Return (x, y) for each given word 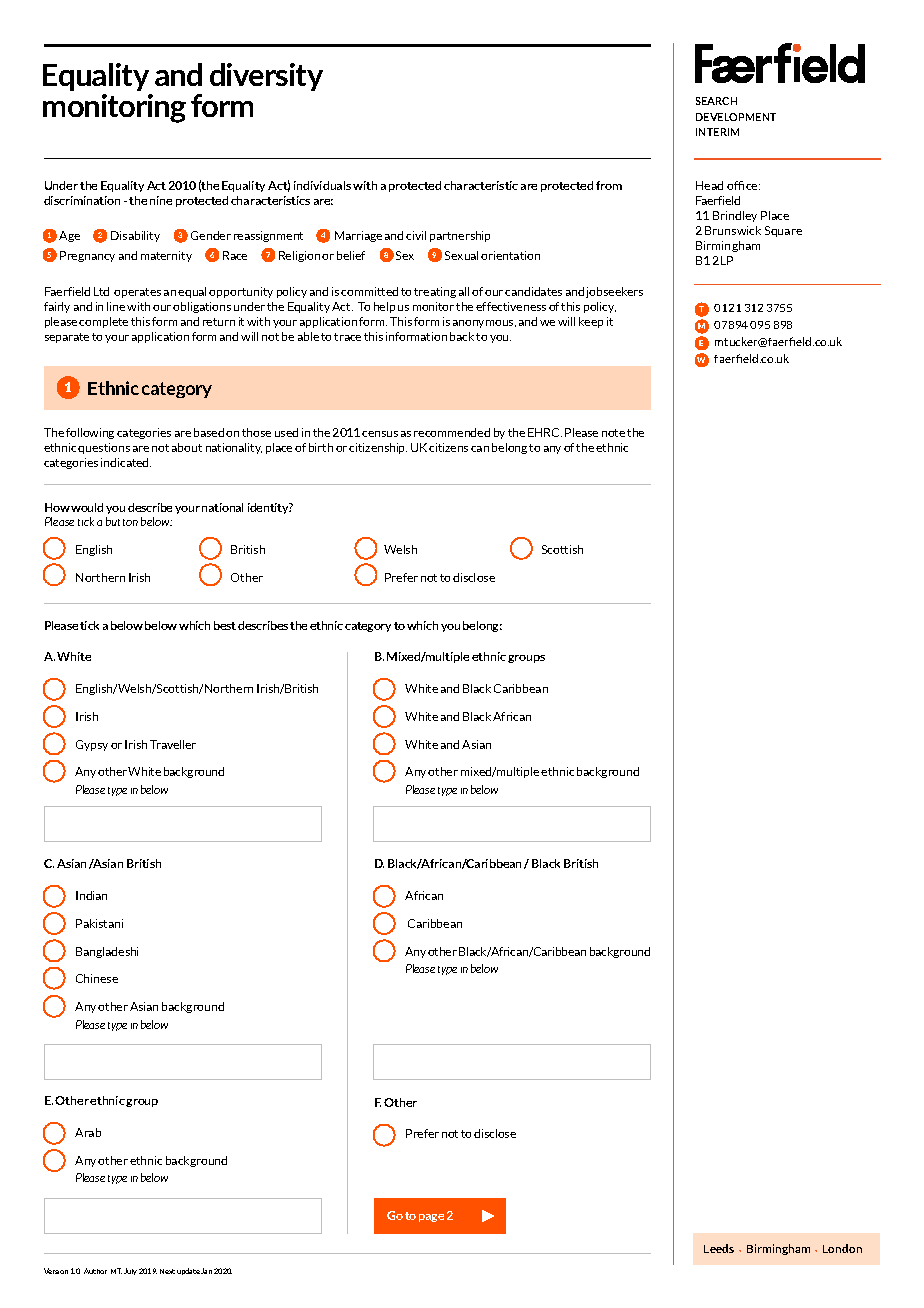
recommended (452, 432)
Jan (206, 1271)
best (225, 625)
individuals (322, 185)
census (380, 434)
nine (161, 200)
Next (167, 1271)
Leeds (719, 1248)
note (613, 433)
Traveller (173, 744)
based (209, 432)
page (431, 1218)
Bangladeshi (107, 952)
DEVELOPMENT (736, 117)
